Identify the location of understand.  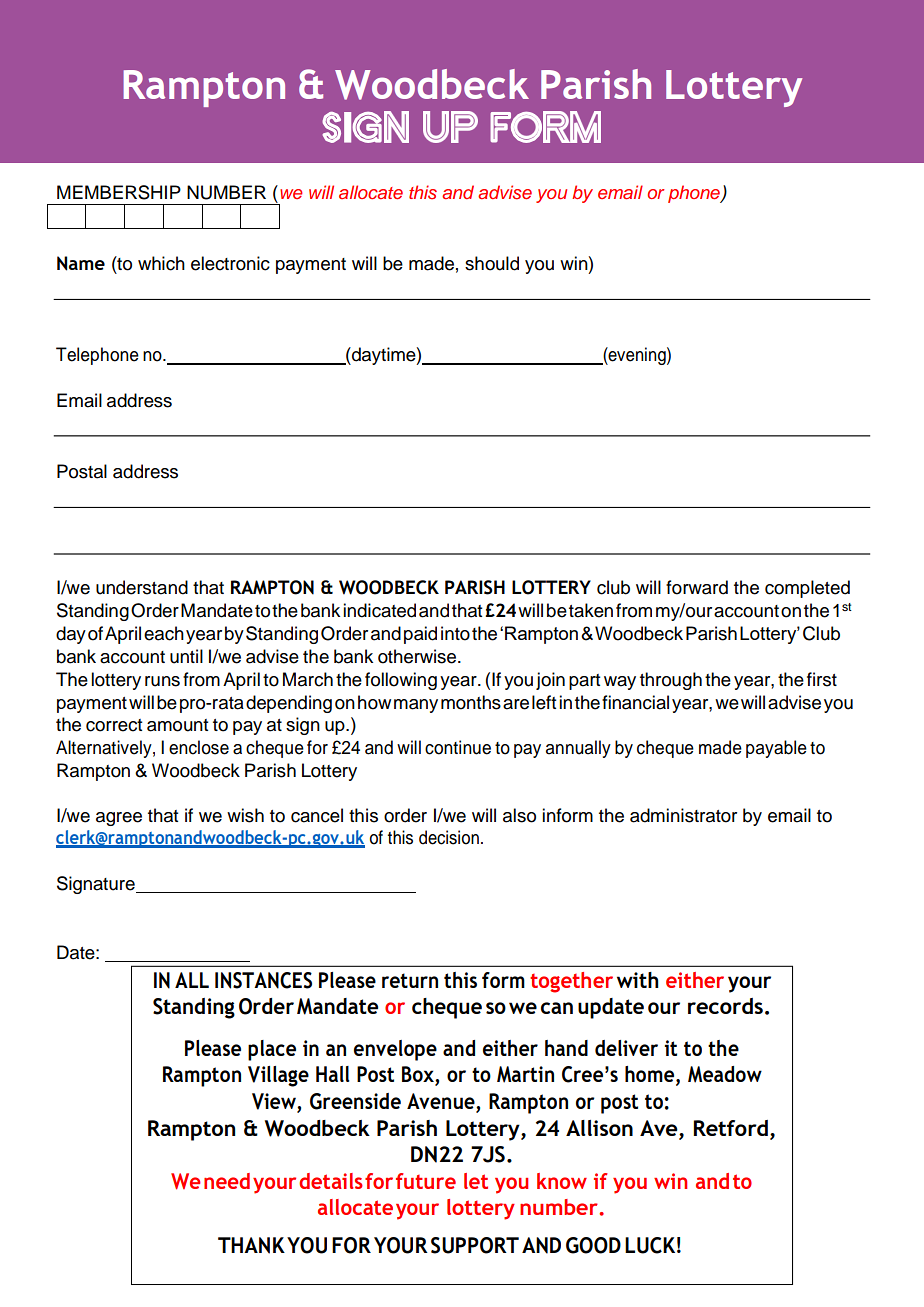
(142, 587).
